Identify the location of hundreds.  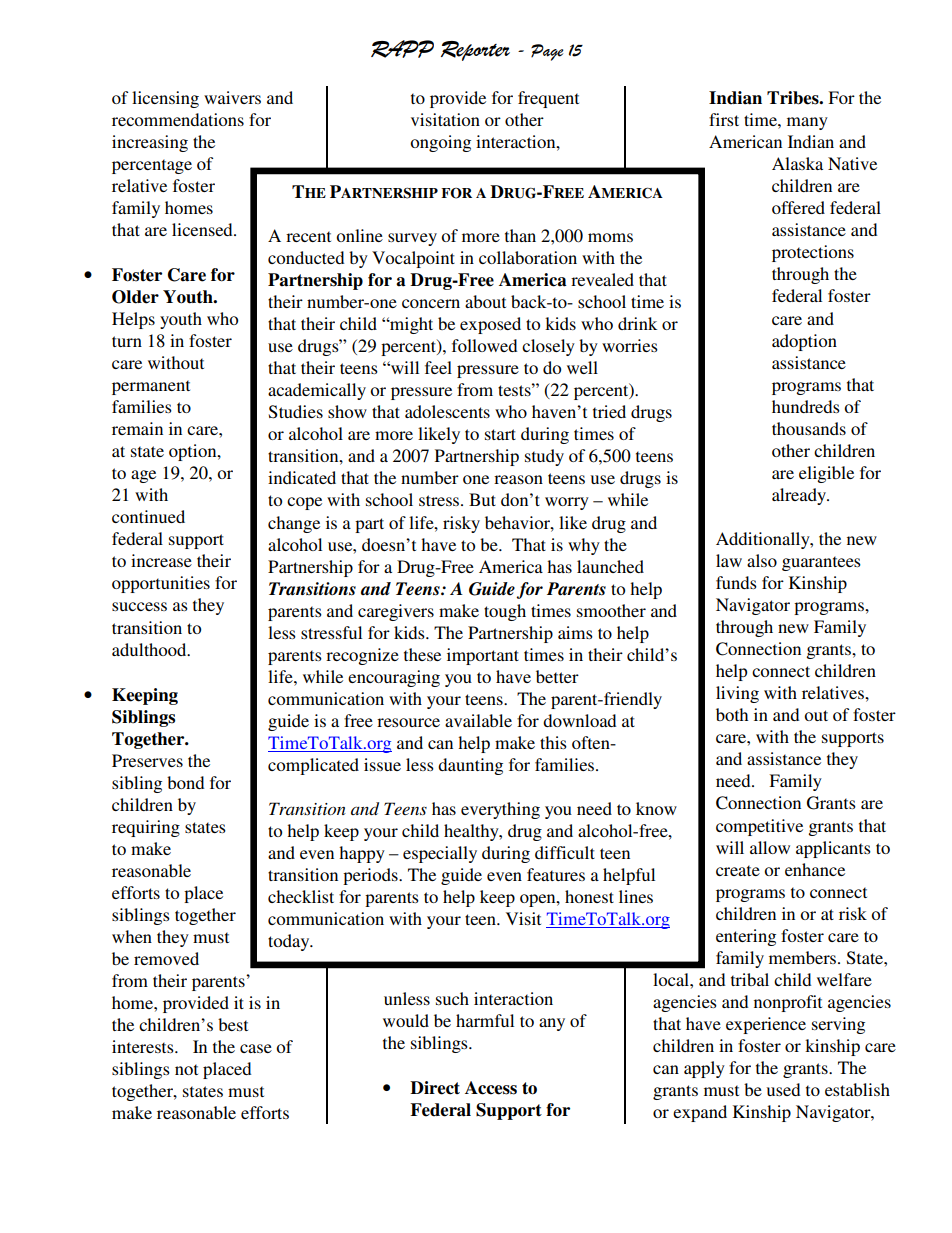
(806, 406).
